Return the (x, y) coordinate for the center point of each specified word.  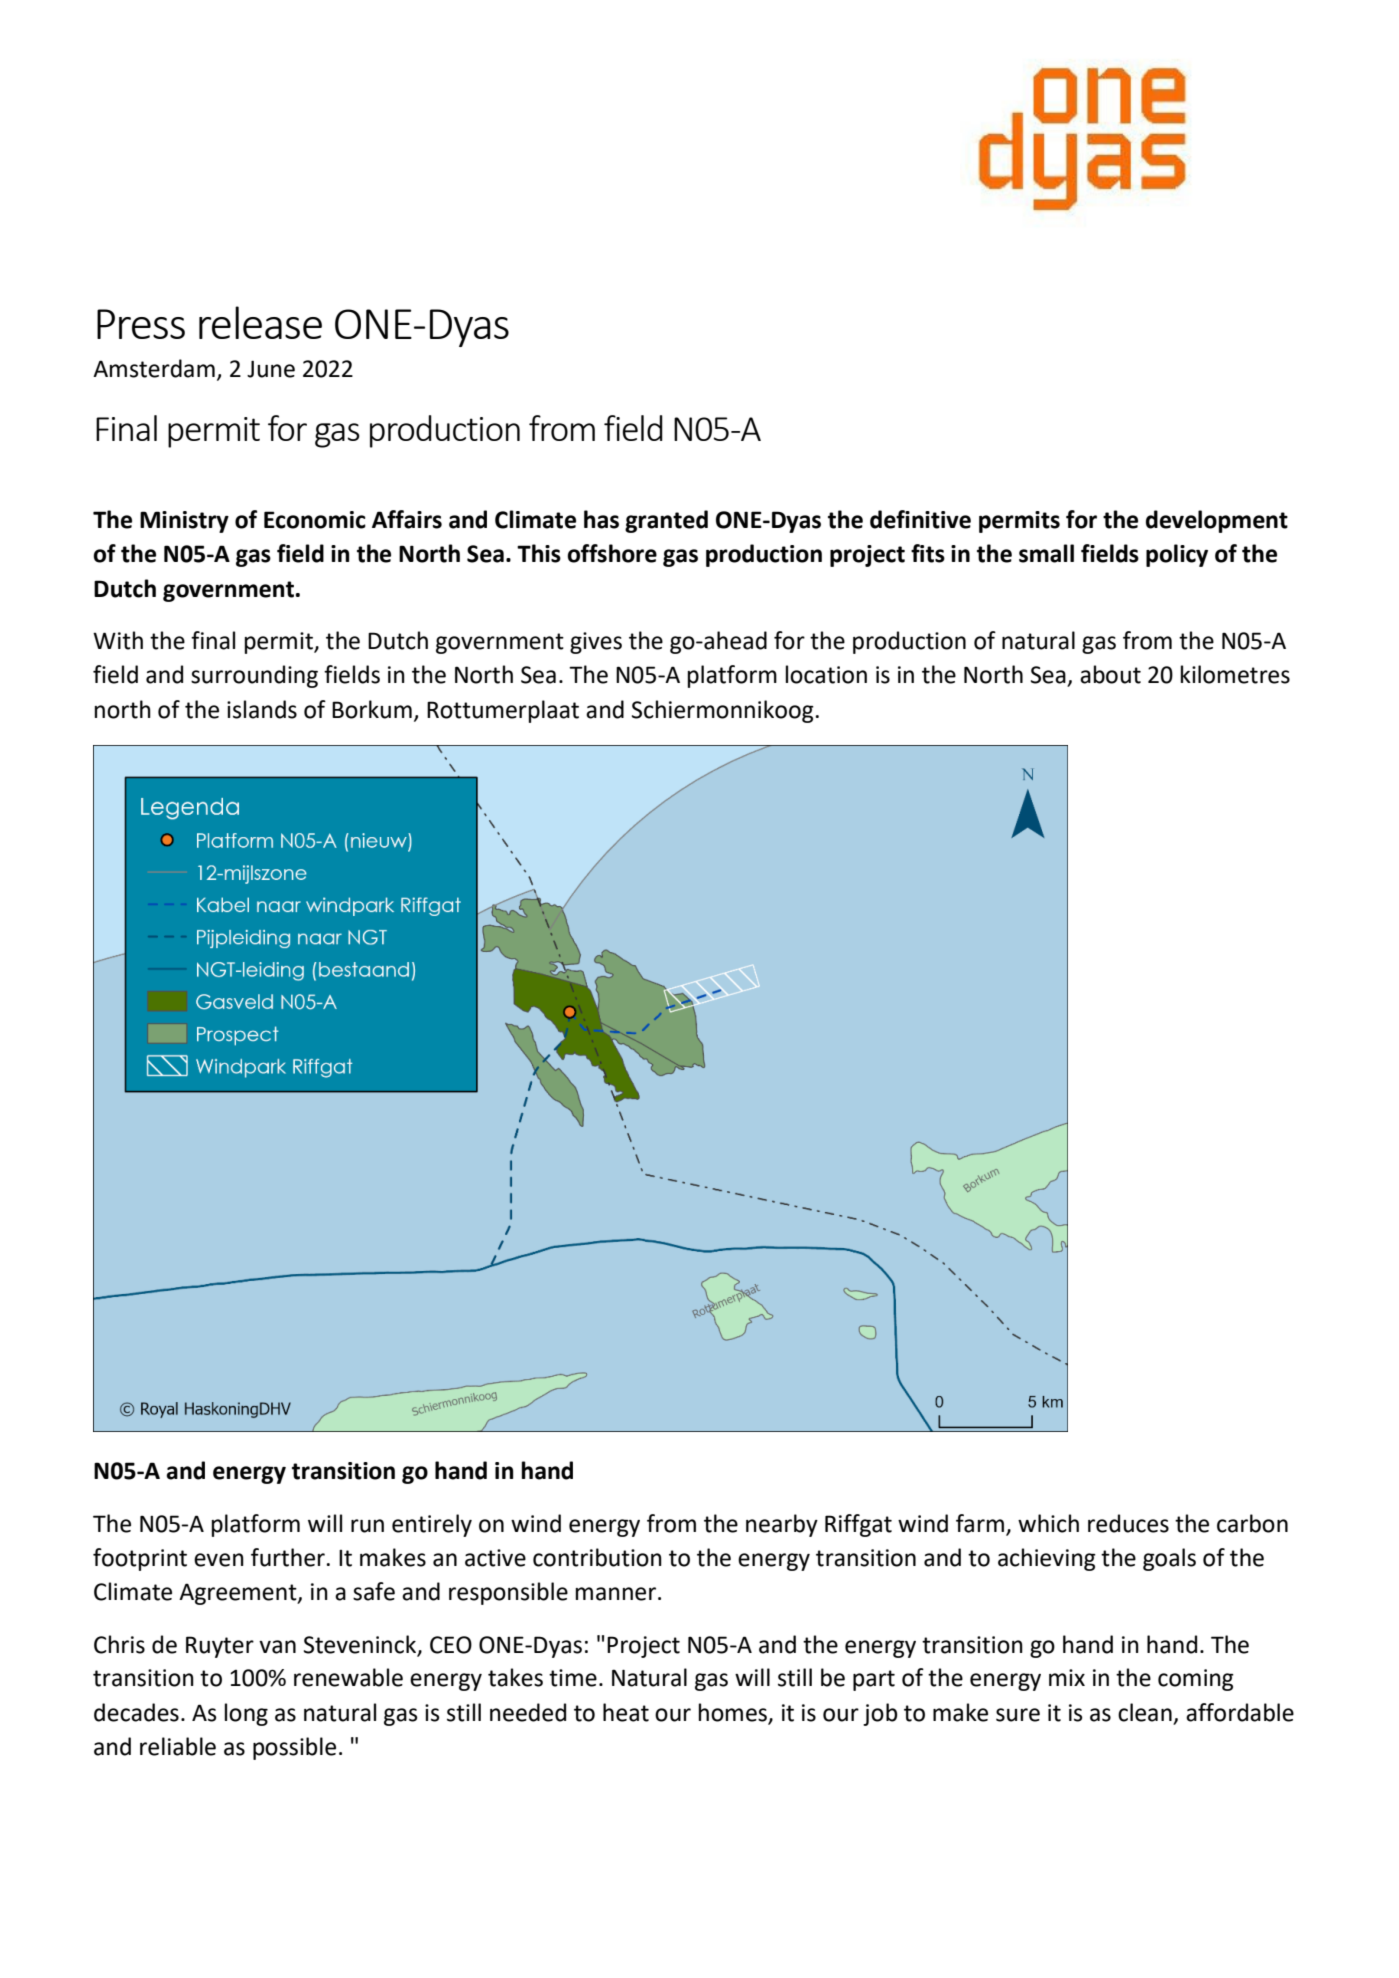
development (1217, 521)
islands (262, 709)
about (1110, 674)
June (271, 369)
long (246, 1714)
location (826, 674)
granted (666, 521)
